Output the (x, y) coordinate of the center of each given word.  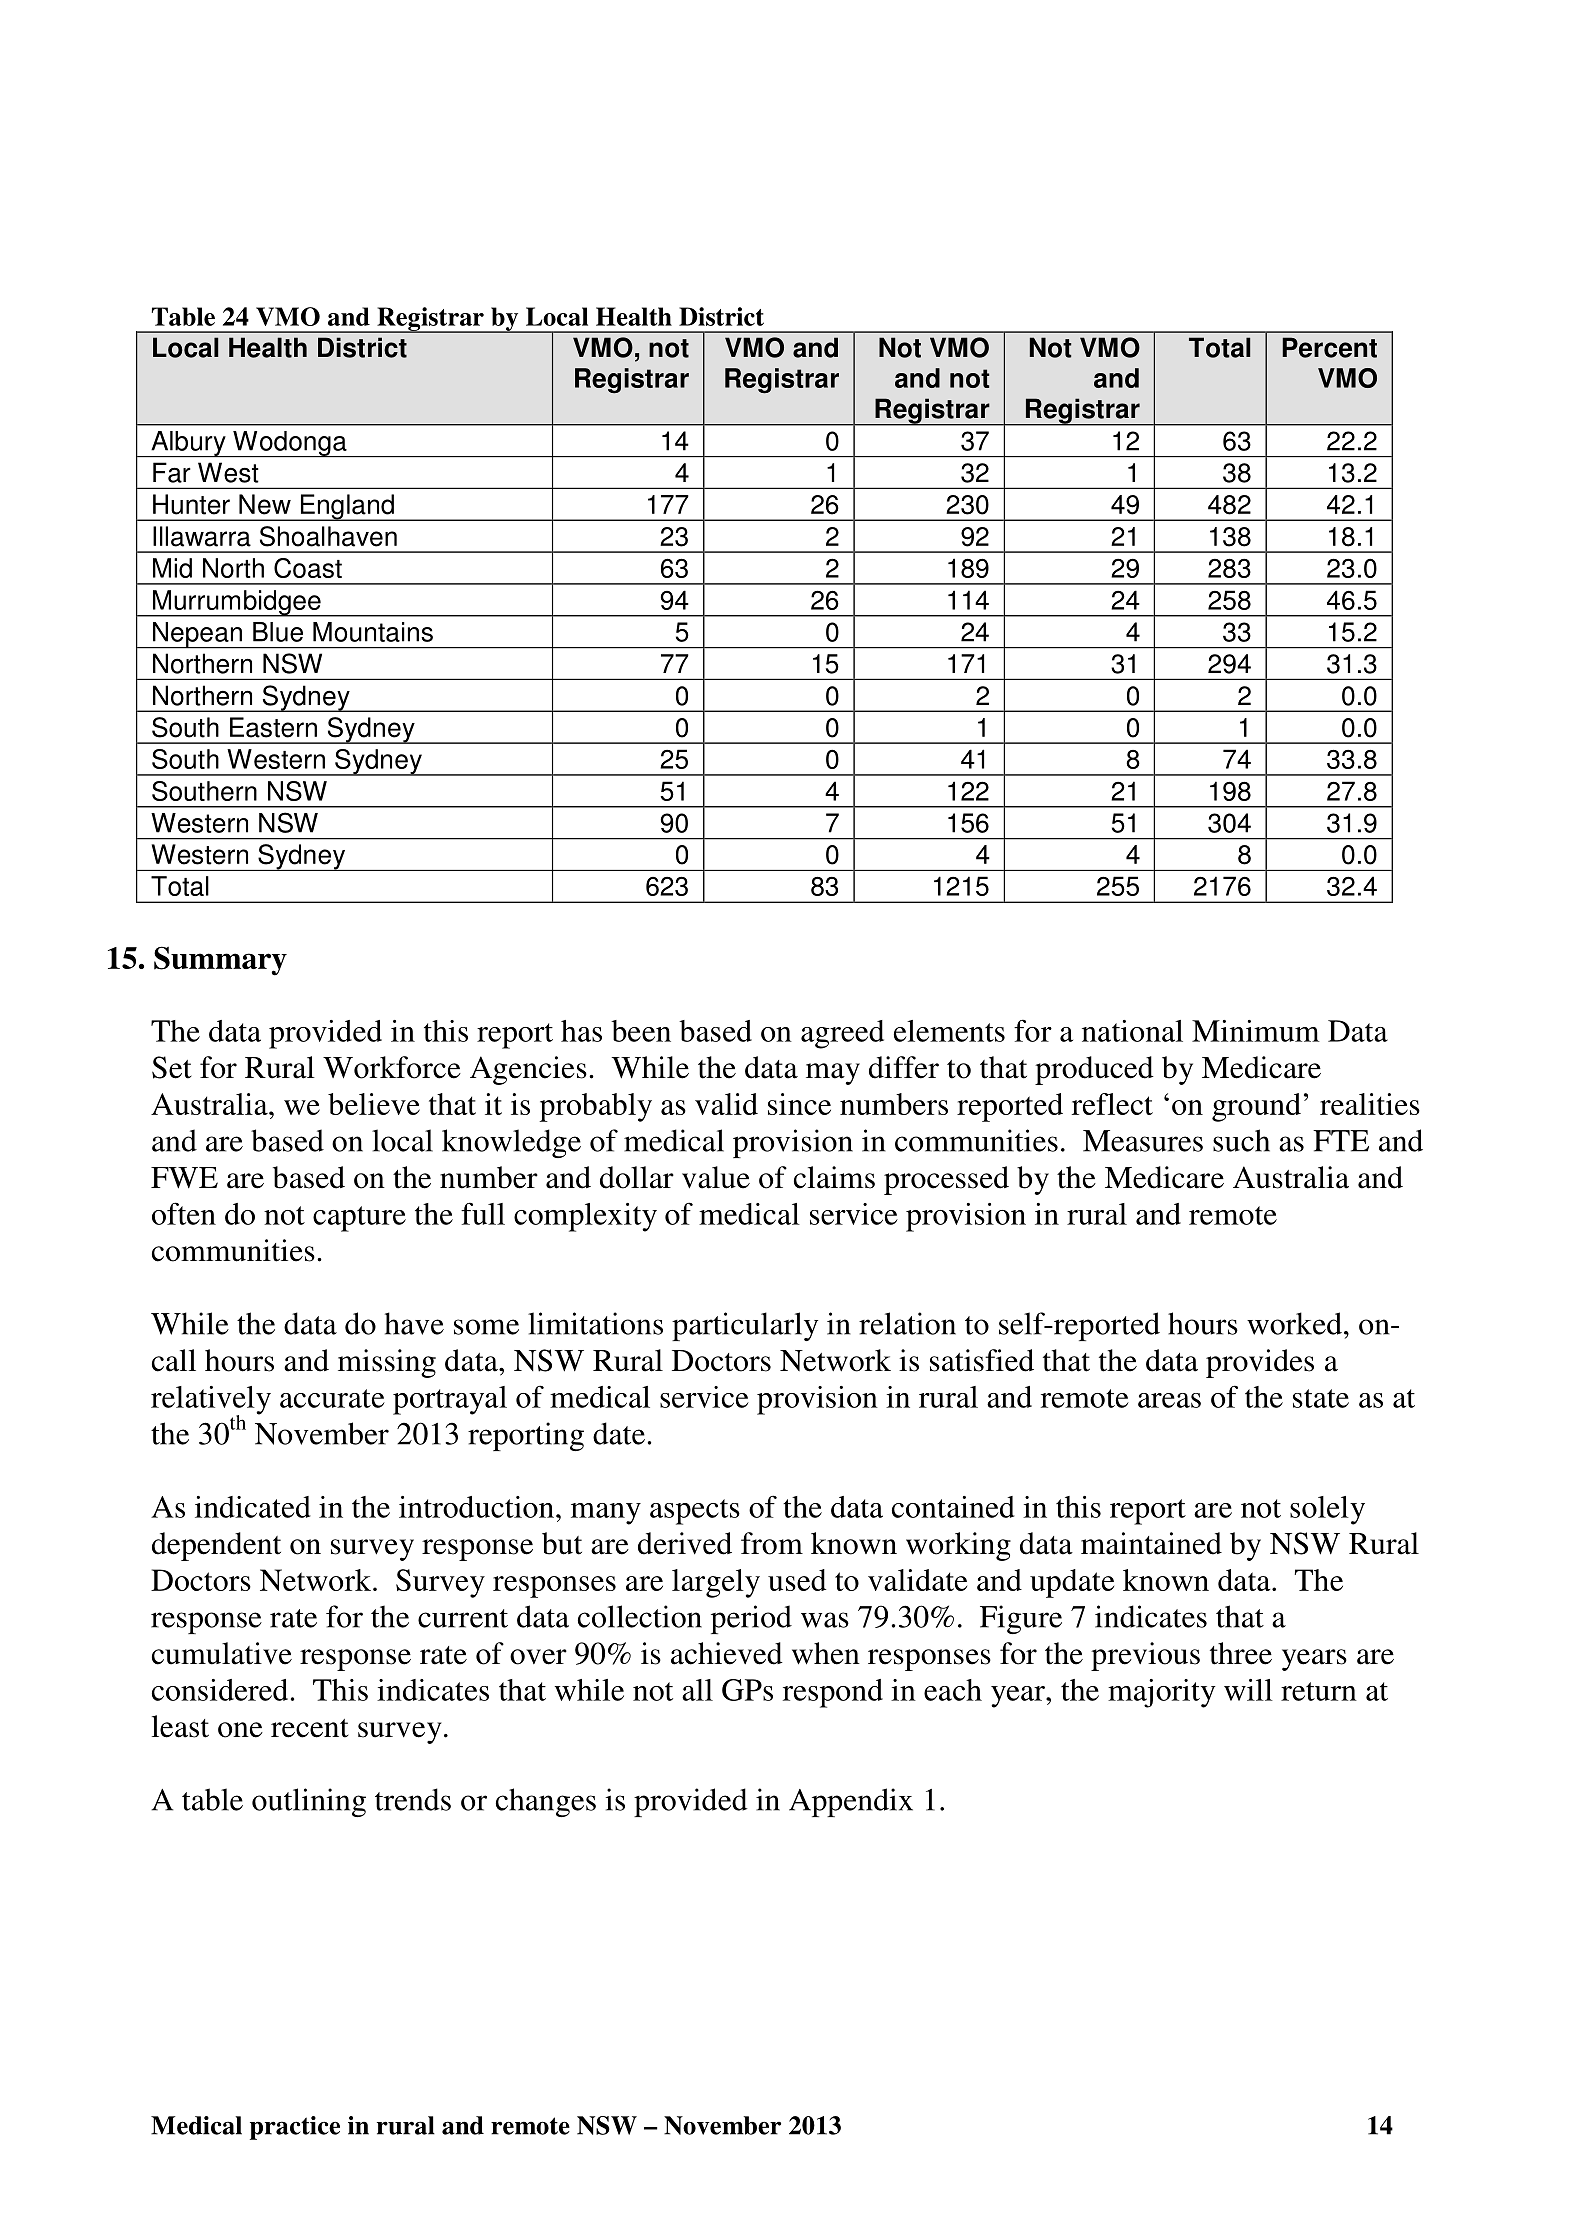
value (716, 1177)
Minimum (1256, 1031)
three (1241, 1653)
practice (295, 2128)
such (1241, 1140)
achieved (727, 1653)
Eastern (273, 727)
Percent (1329, 347)
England (347, 507)
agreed (842, 1034)
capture (359, 1219)
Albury (188, 444)
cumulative (222, 1653)
